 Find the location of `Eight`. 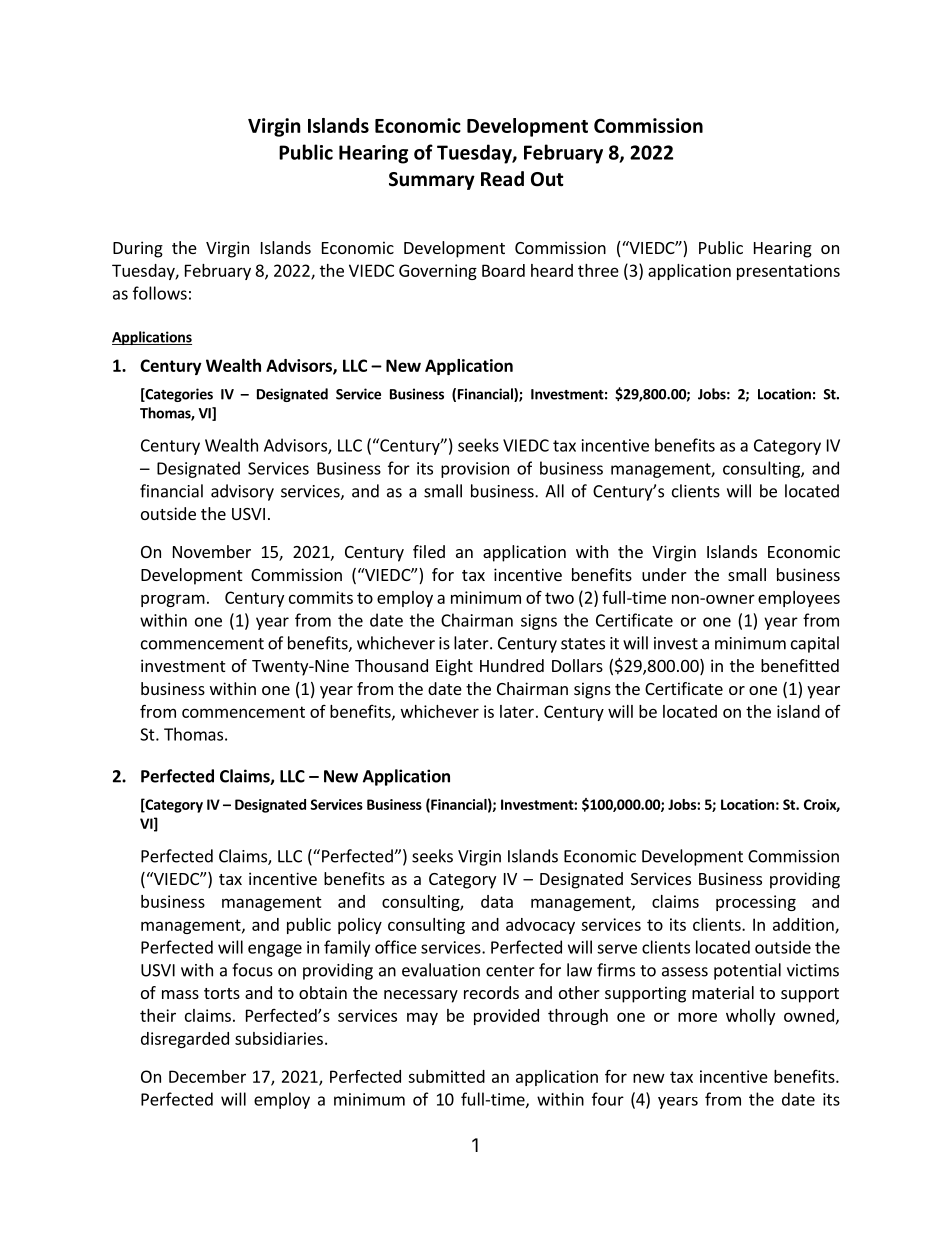

Eight is located at coordinates (454, 667).
